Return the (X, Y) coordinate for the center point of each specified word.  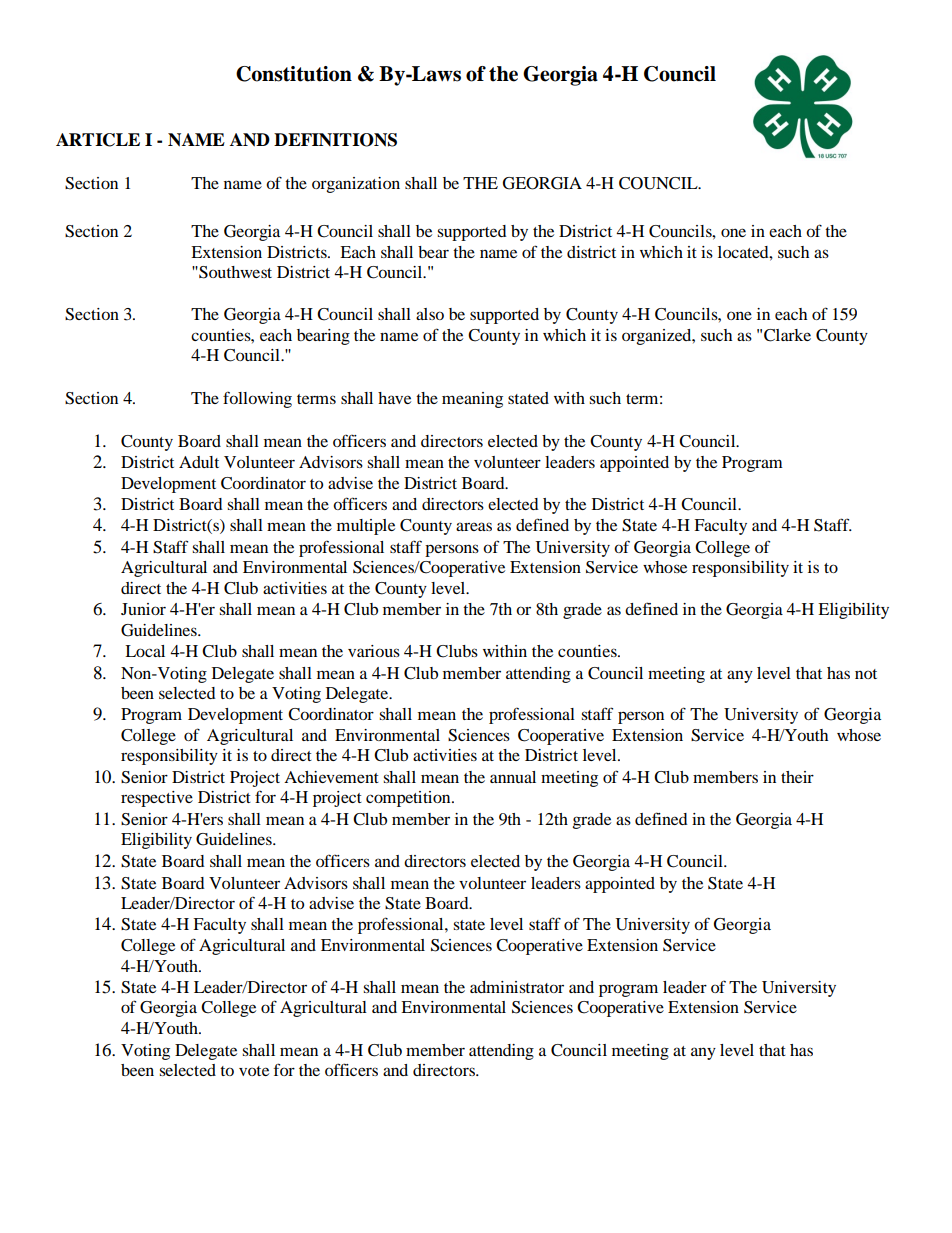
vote (254, 1071)
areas (474, 526)
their (797, 777)
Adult (199, 462)
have (394, 398)
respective (157, 799)
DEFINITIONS (335, 140)
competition (409, 799)
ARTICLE (98, 140)
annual (513, 777)
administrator (517, 987)
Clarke (787, 335)
